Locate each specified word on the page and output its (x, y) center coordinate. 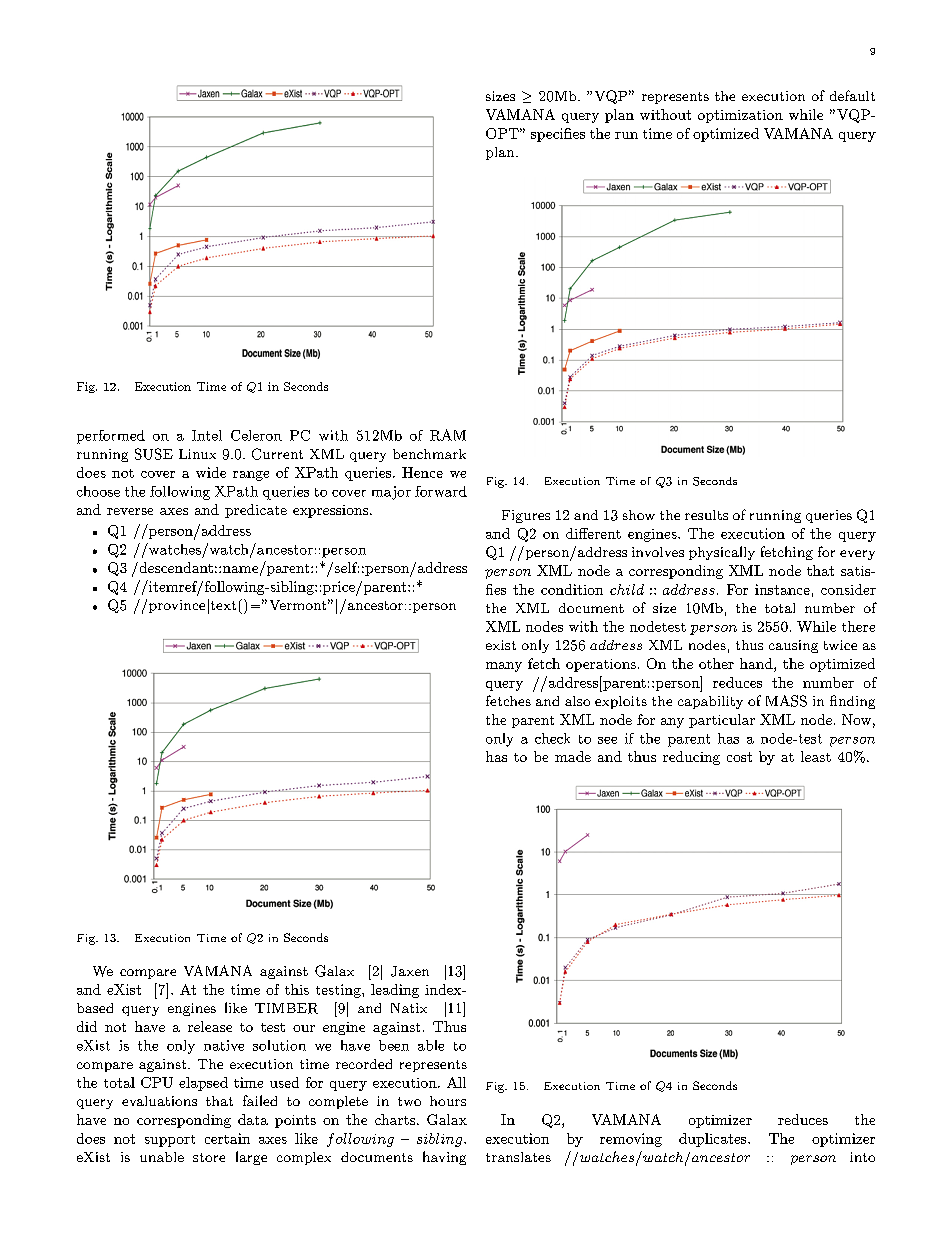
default (852, 95)
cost (739, 757)
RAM (448, 435)
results (706, 515)
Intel (207, 435)
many (504, 667)
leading (395, 991)
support (170, 1141)
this (297, 989)
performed (111, 437)
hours (448, 1101)
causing (793, 646)
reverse (130, 511)
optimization (740, 116)
